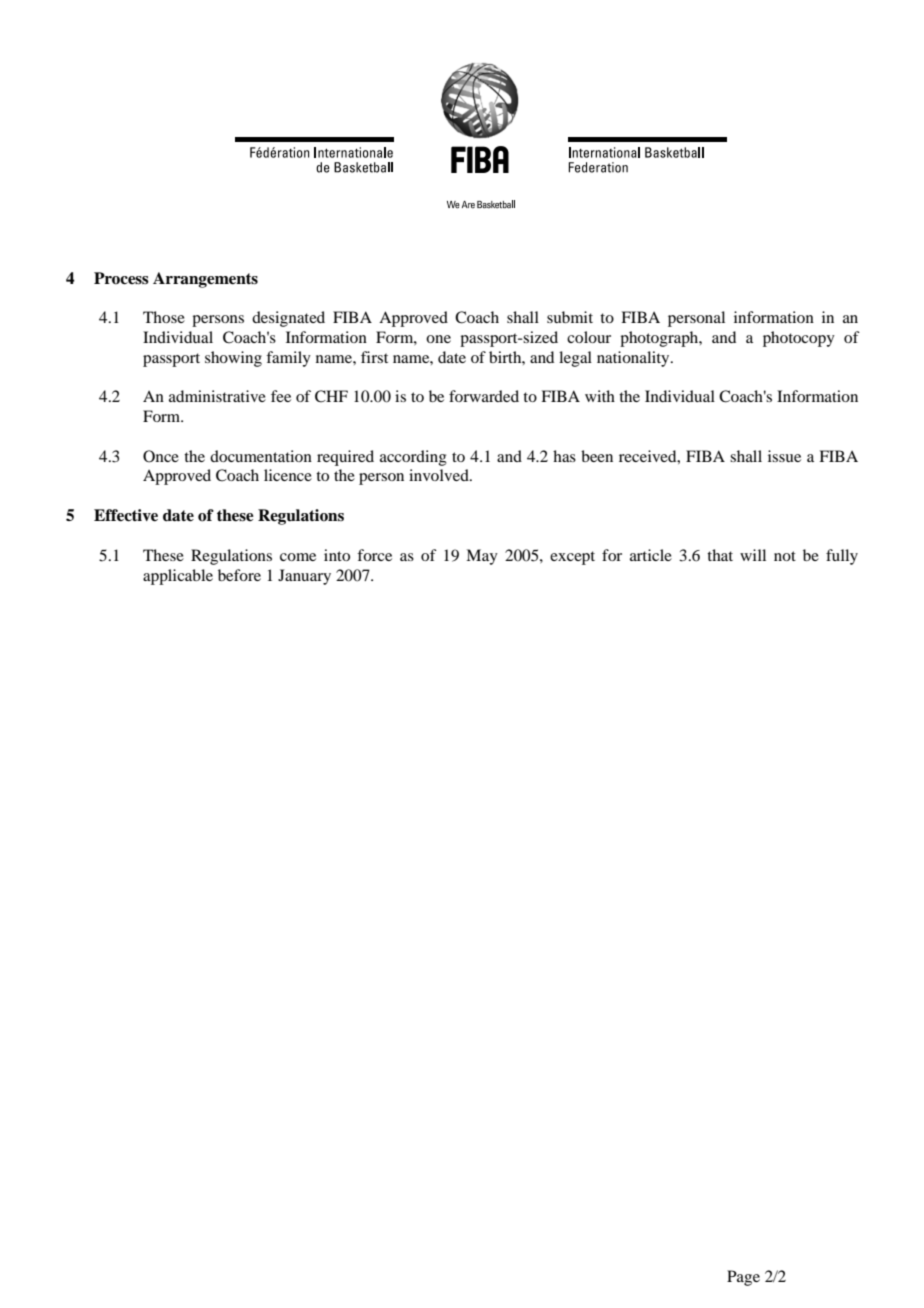  Describe the element at coordinates (720, 555) in the image. I see `that` at that location.
